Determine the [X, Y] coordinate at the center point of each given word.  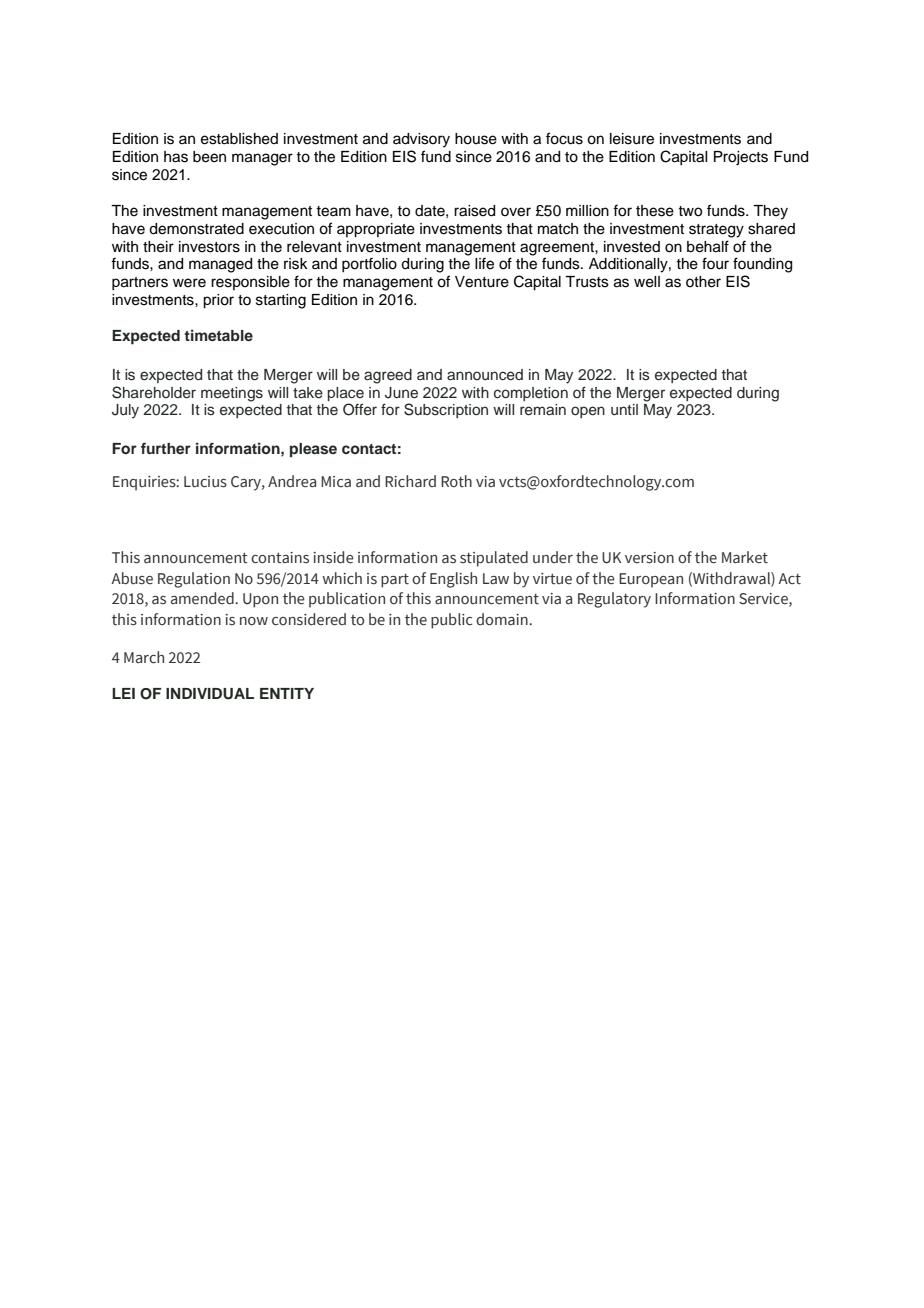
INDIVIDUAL [210, 694]
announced [485, 375]
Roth [456, 481]
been [209, 157]
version [649, 558]
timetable [218, 335]
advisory [421, 140]
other [703, 282]
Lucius [205, 482]
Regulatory [614, 600]
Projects [741, 158]
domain [503, 619]
